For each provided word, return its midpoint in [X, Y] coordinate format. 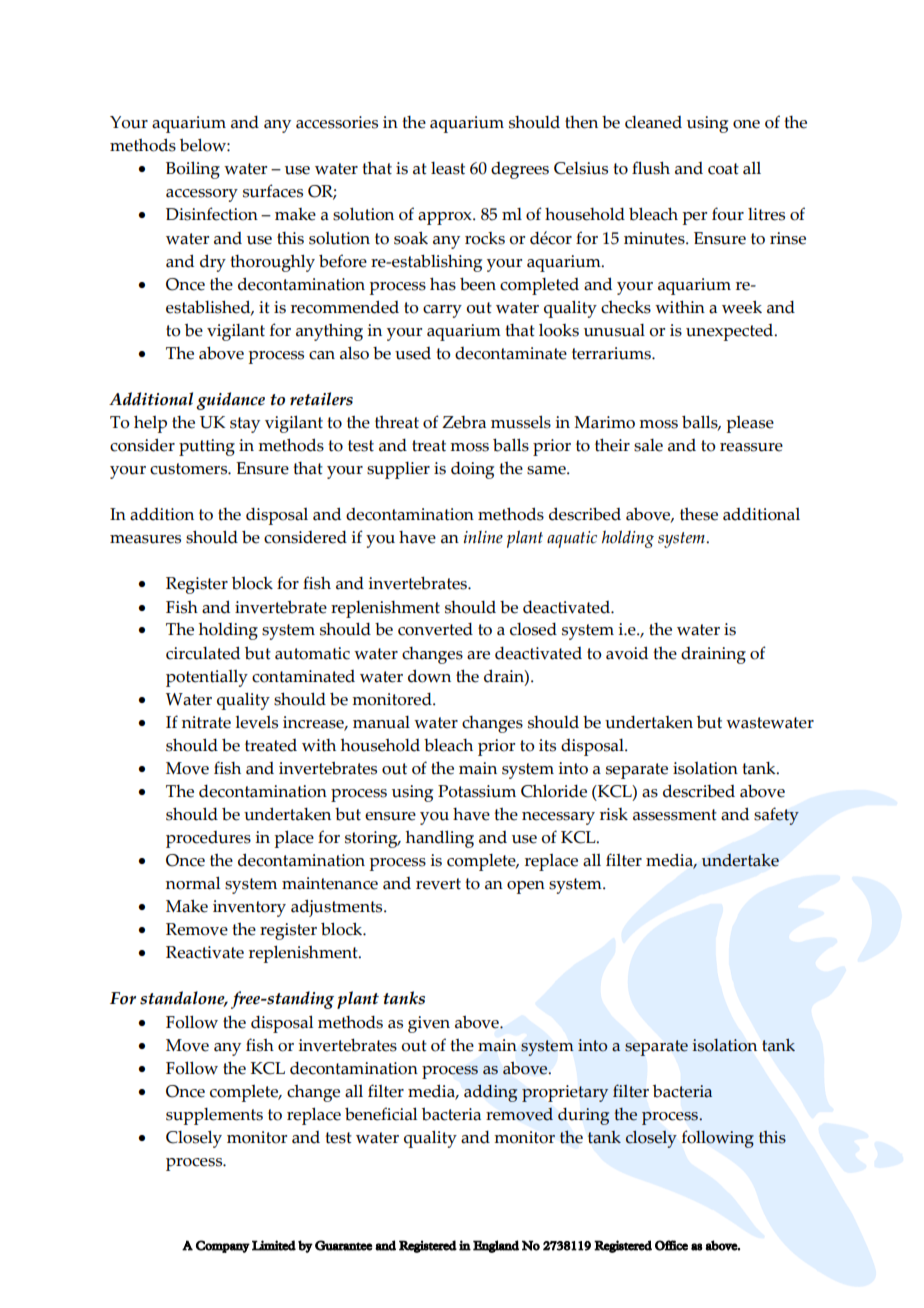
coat [723, 169]
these [699, 514]
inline [483, 537]
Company [223, 1246]
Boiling [193, 170]
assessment [675, 815]
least [448, 168]
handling [440, 839]
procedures [208, 839]
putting [207, 447]
